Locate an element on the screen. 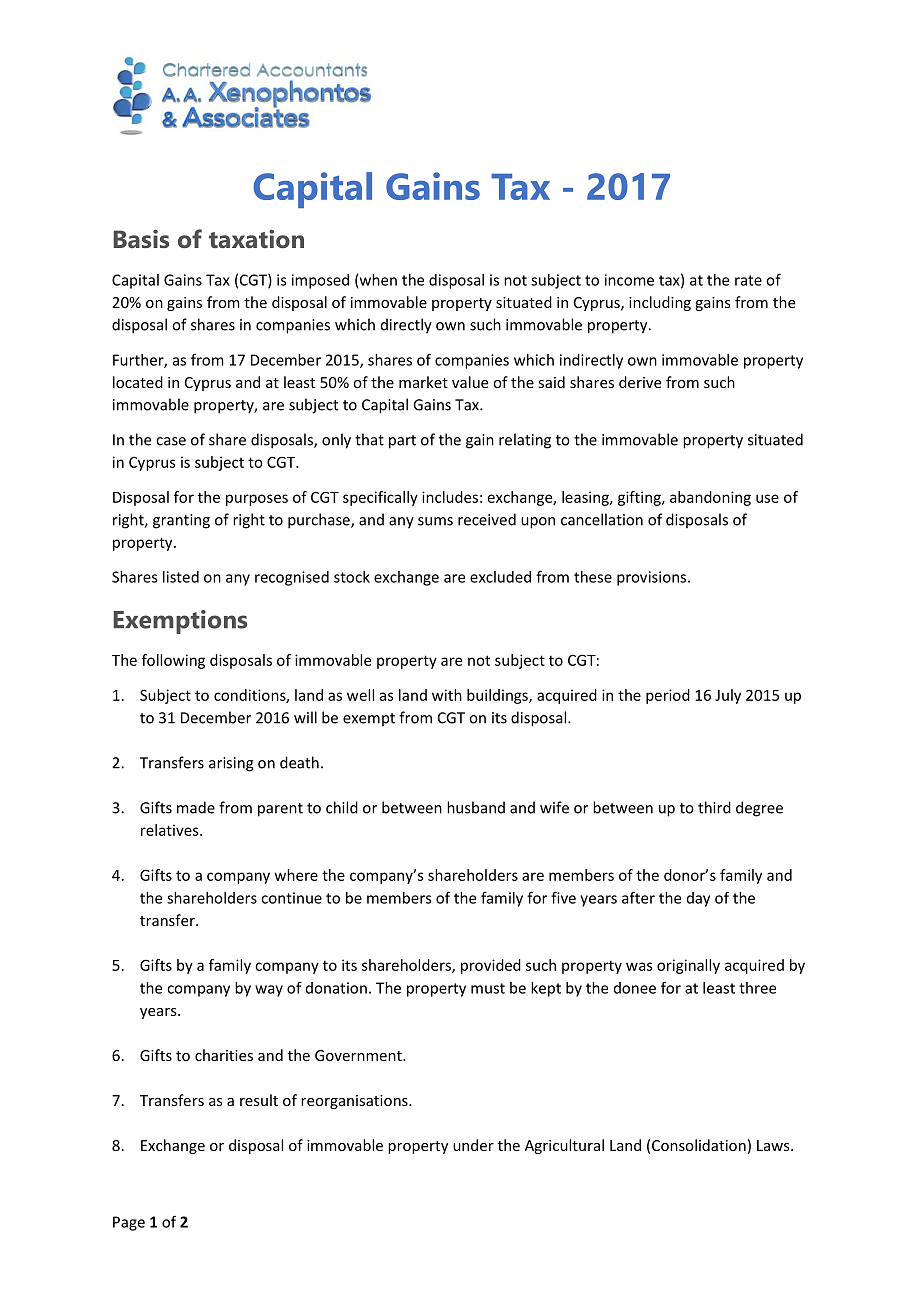 Image resolution: width=924 pixels, height=1308 pixels. imposed is located at coordinates (320, 281).
